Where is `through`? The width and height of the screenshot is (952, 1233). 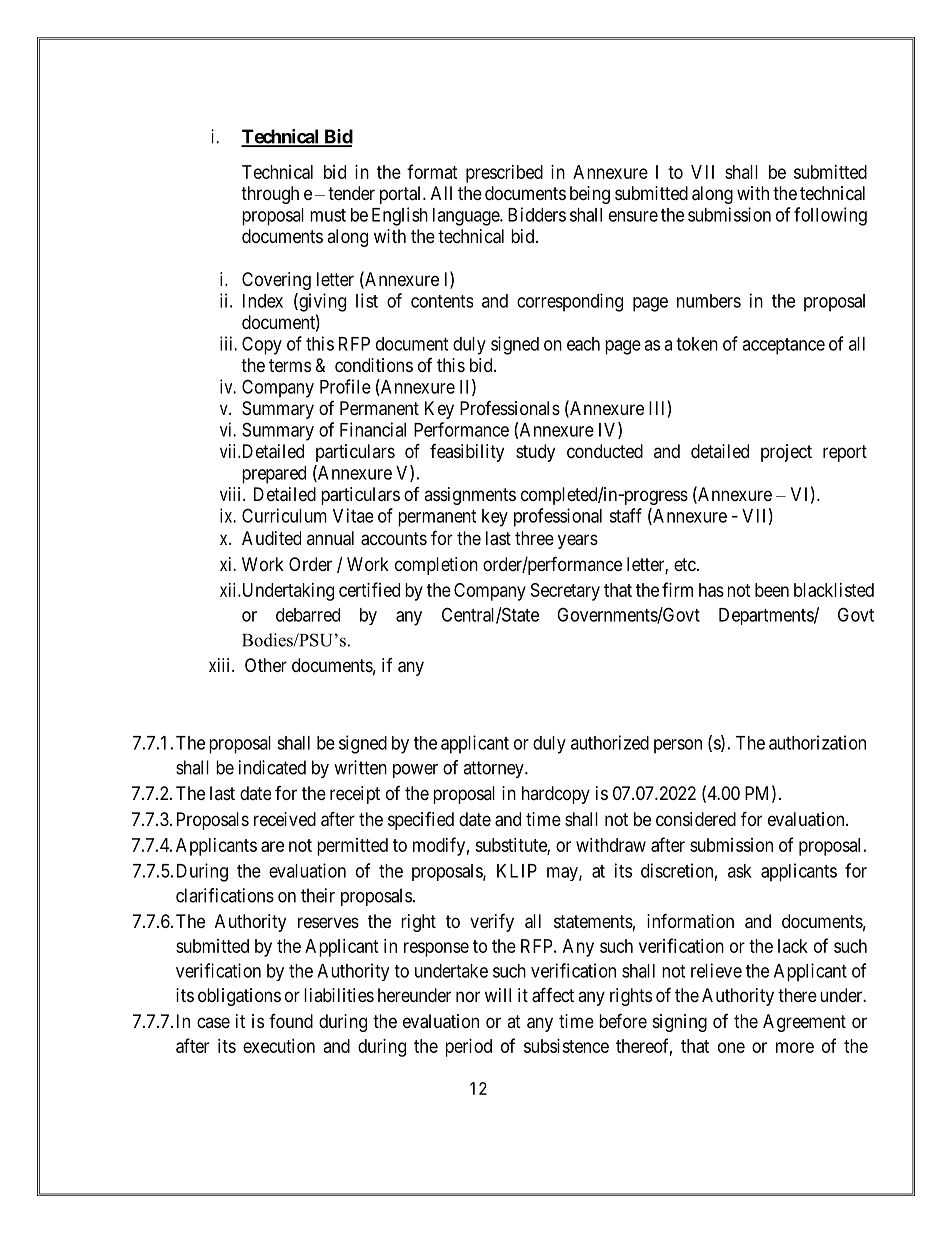
through is located at coordinates (270, 195).
